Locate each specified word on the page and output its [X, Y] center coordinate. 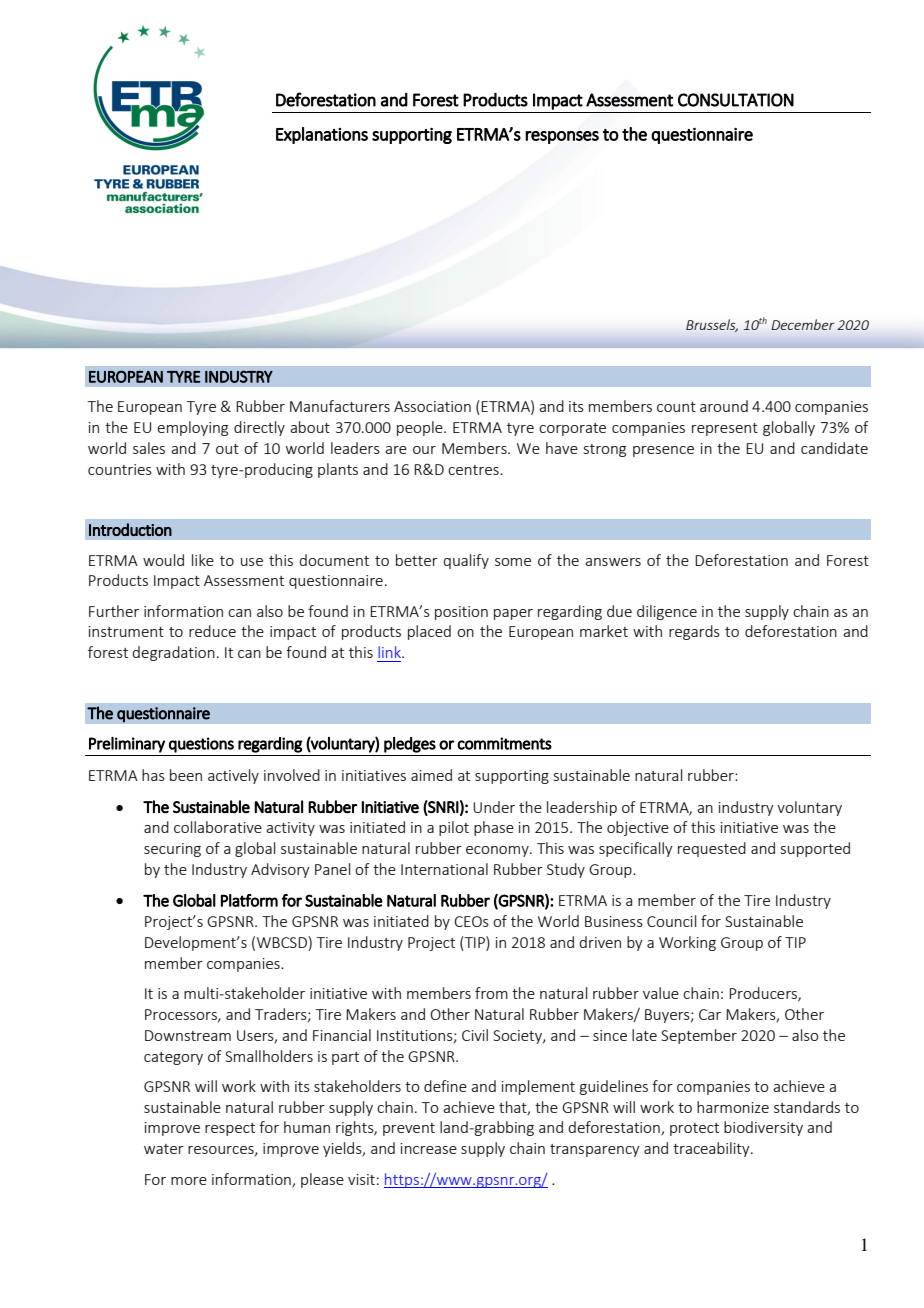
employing [192, 428]
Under [494, 807]
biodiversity [763, 1128]
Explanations [322, 135]
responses [562, 137]
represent [725, 429]
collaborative [218, 827]
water [164, 1149]
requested [712, 849]
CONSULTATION [736, 100]
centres [474, 470]
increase [429, 1148]
